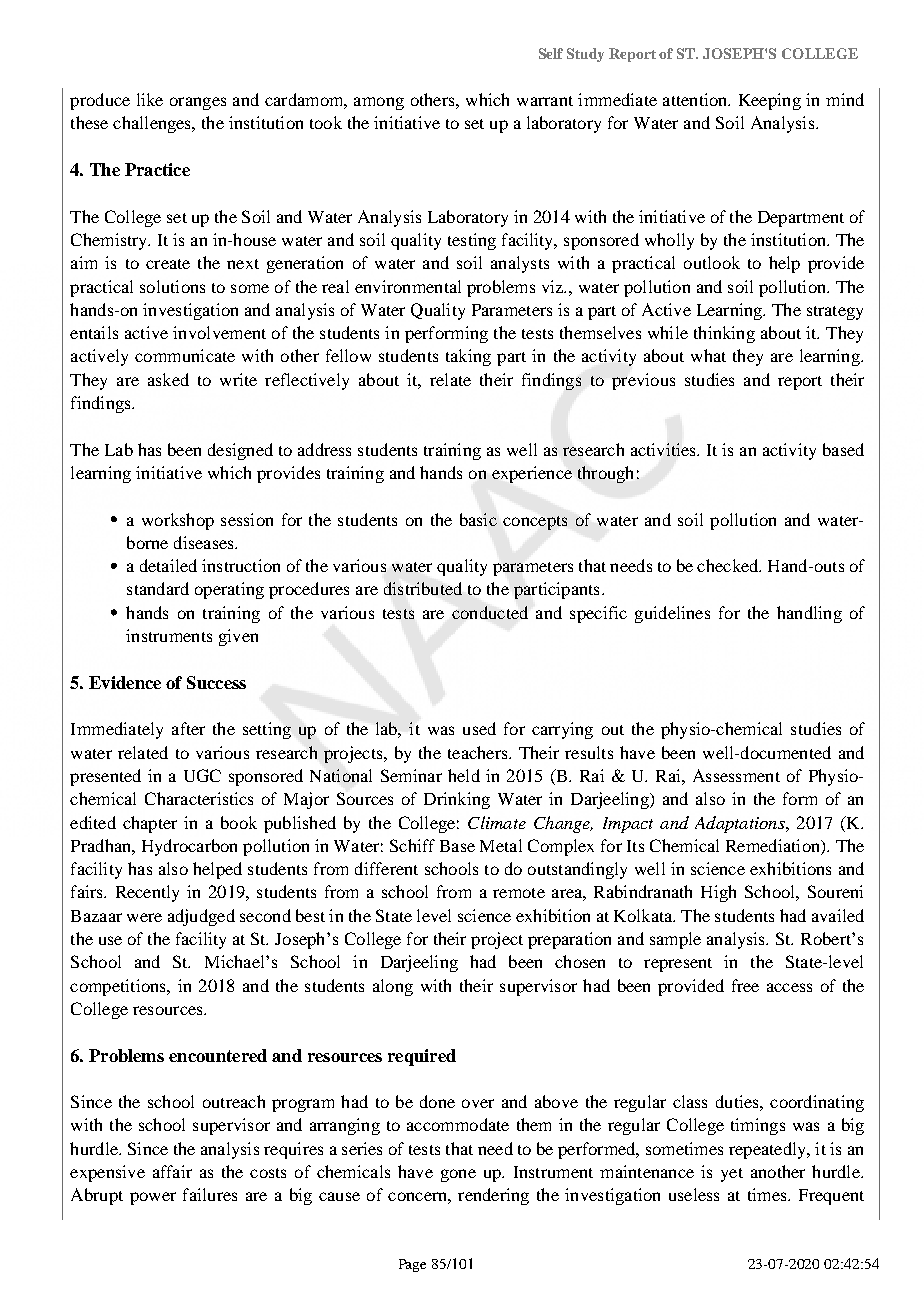 Image resolution: width=924 pixels, height=1308 pixels. I want to click on basic, so click(478, 519).
